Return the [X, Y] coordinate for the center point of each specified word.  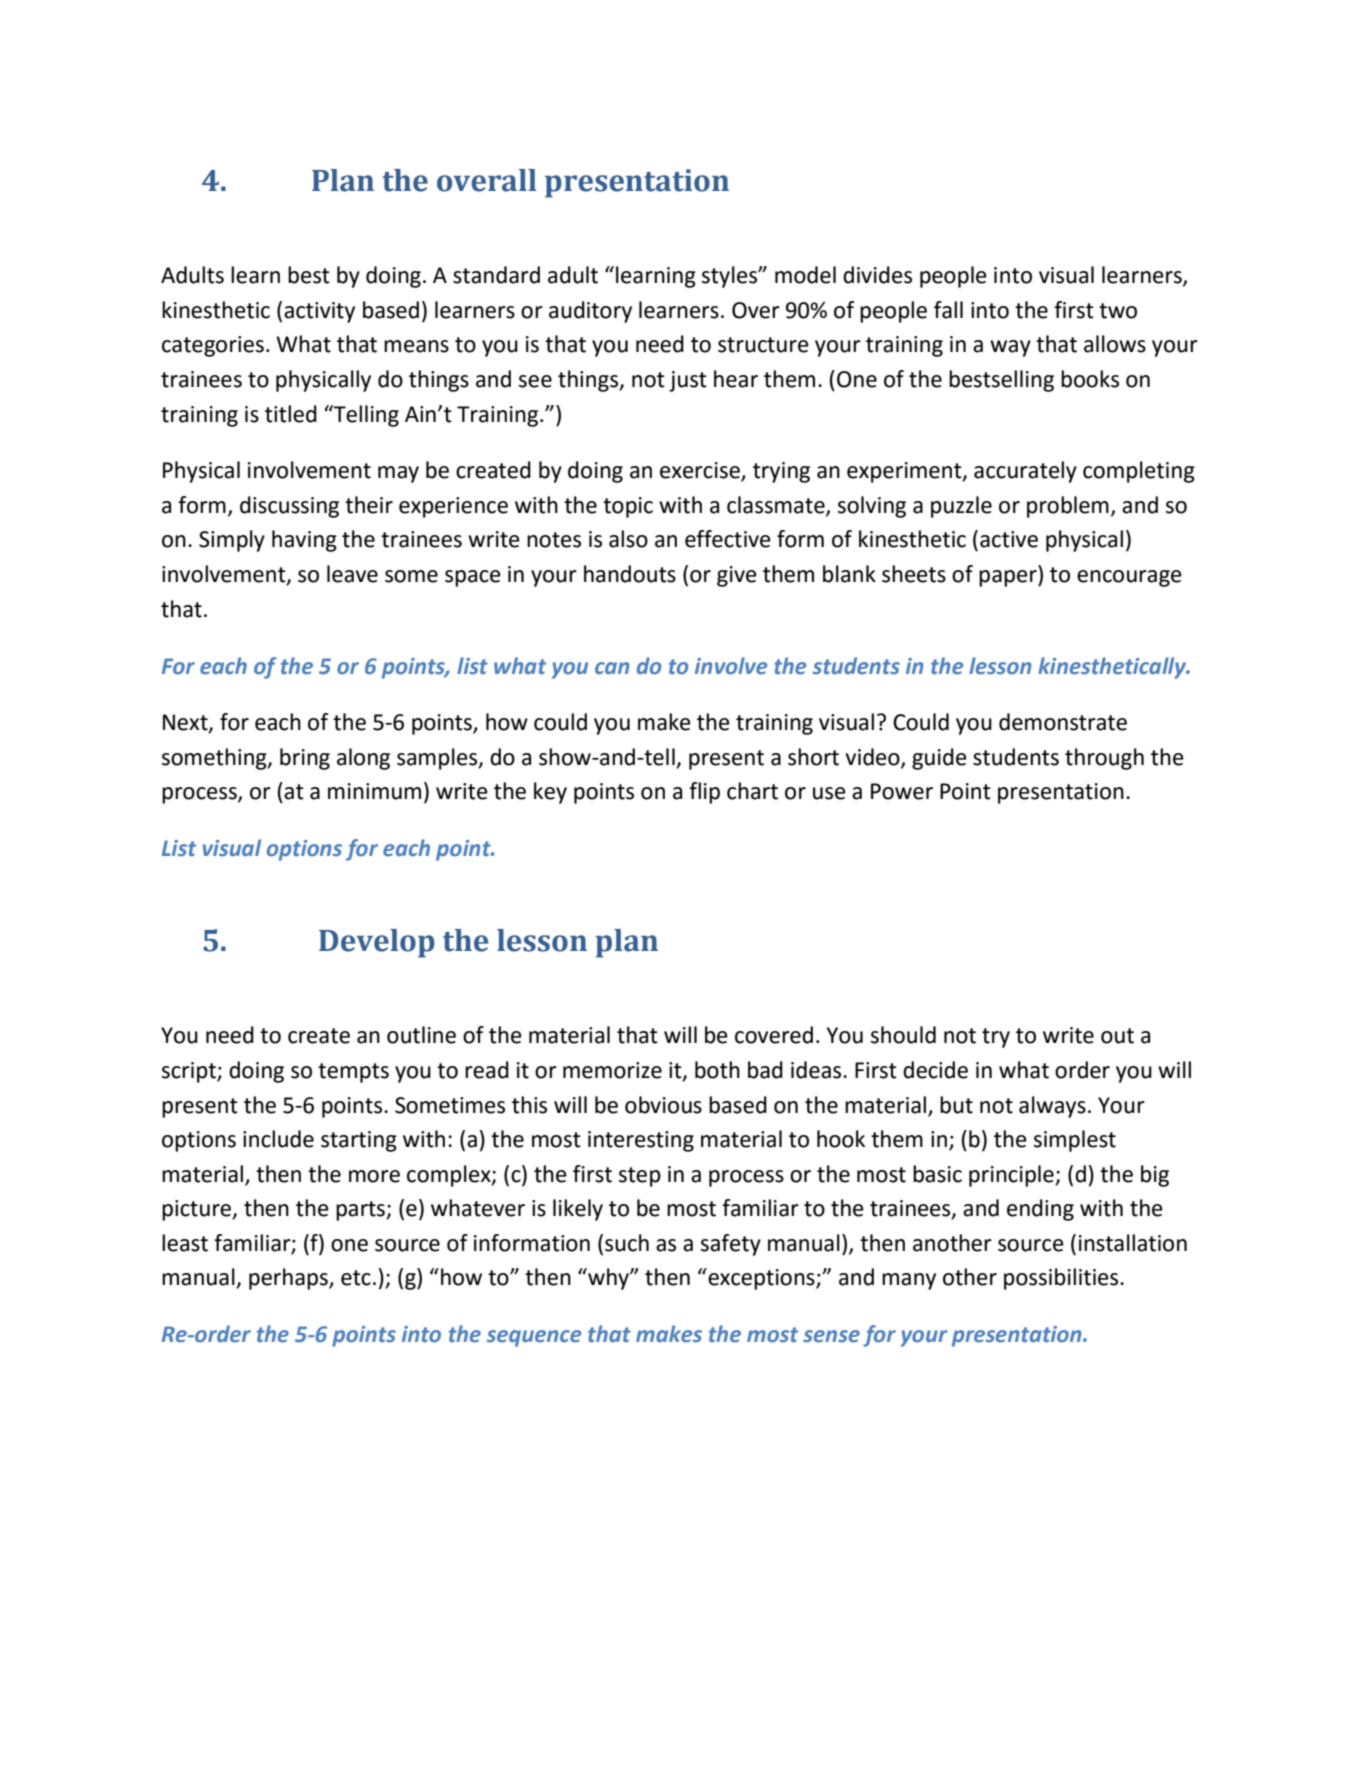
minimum [374, 791]
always [1052, 1107]
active [1009, 539]
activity [319, 312]
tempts [353, 1073]
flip [704, 793]
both [717, 1070]
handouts [630, 574]
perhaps [289, 1279]
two [1118, 311]
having [304, 541]
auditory [590, 312]
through [1104, 759]
